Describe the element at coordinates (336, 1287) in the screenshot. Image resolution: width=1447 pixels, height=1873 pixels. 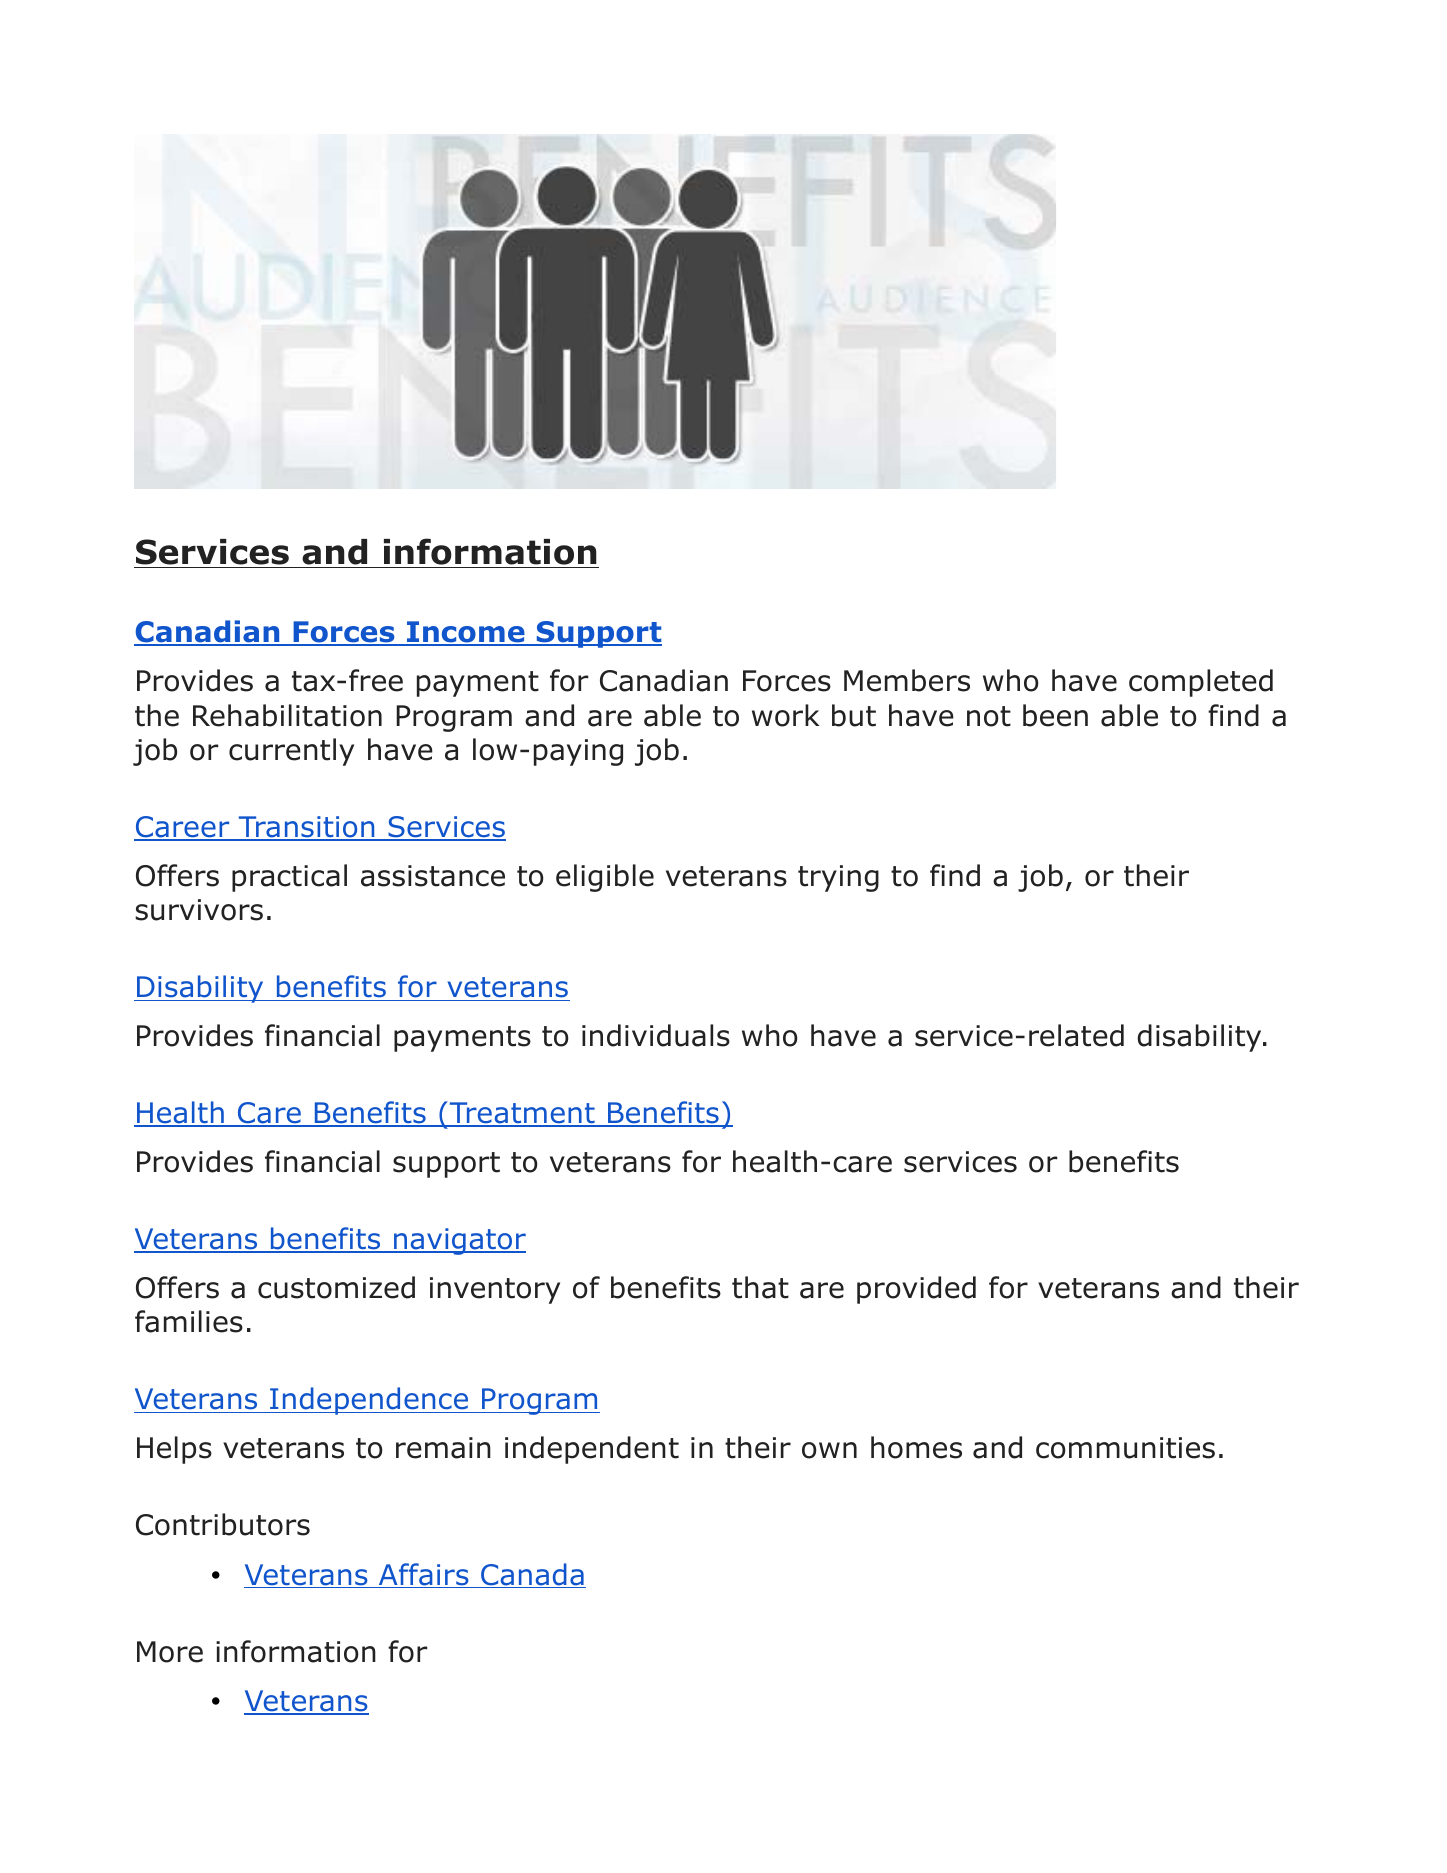
I see `customized` at that location.
